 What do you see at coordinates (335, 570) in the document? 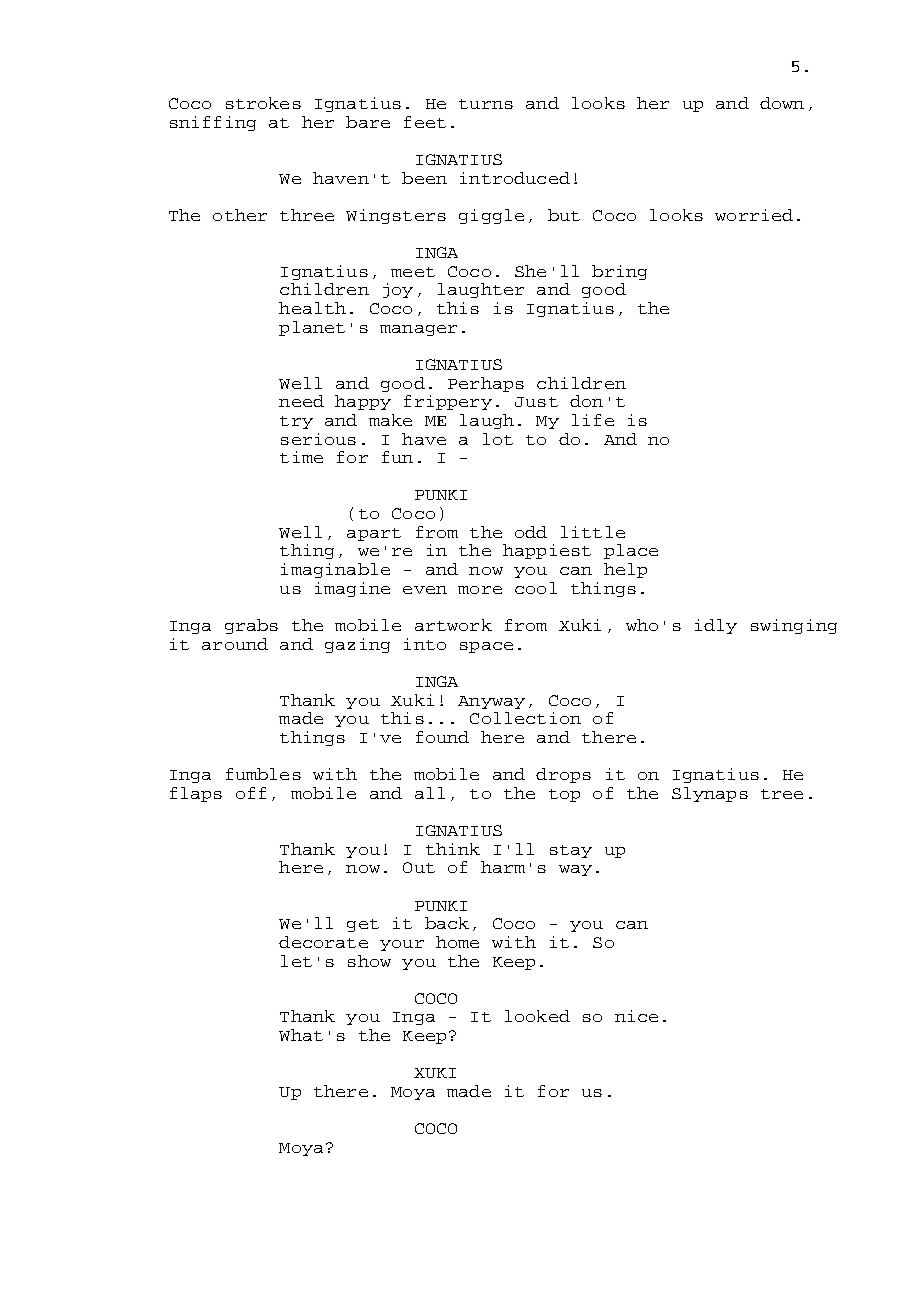
I see `imaginable` at bounding box center [335, 570].
